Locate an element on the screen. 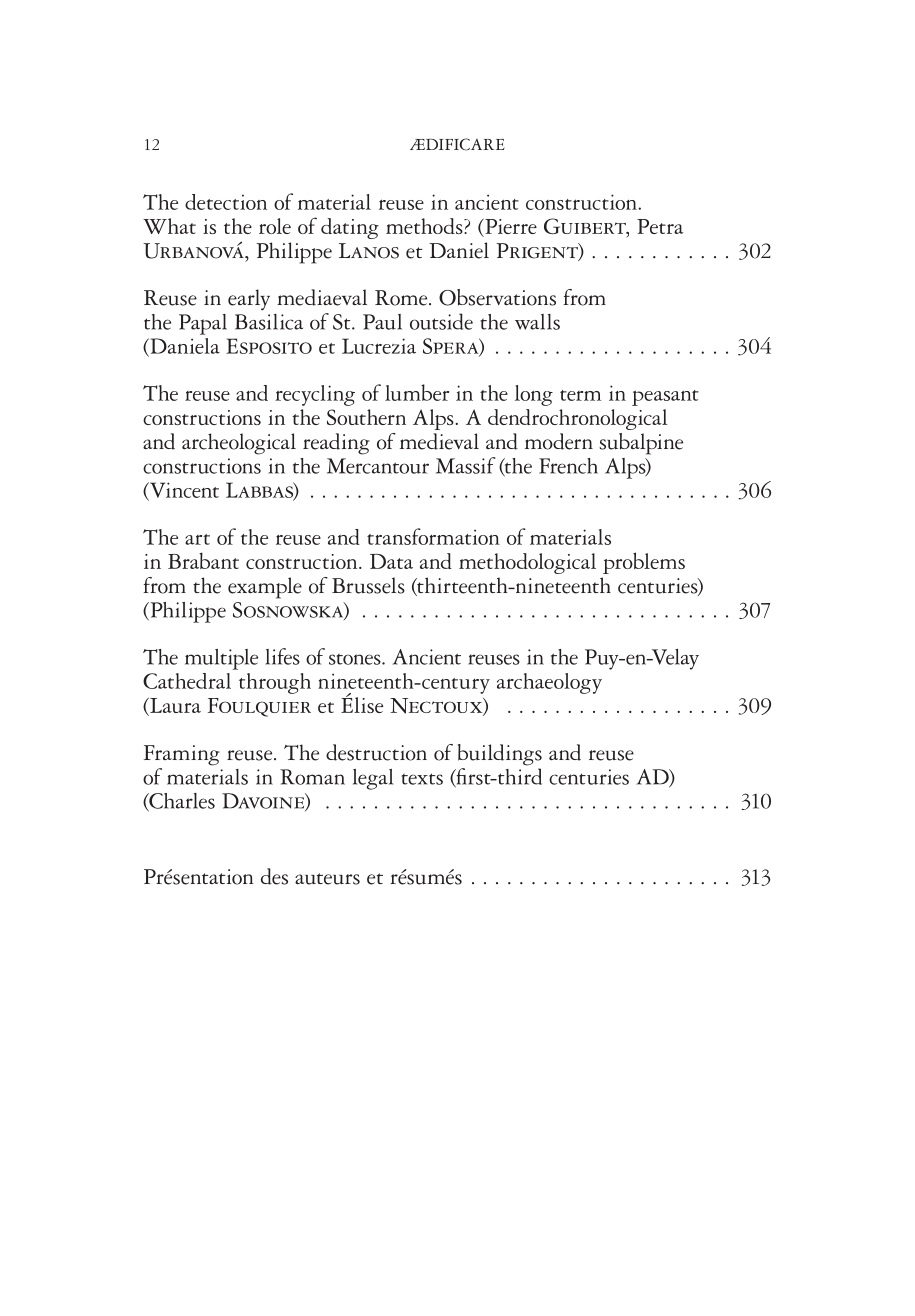  Petra is located at coordinates (660, 226).
